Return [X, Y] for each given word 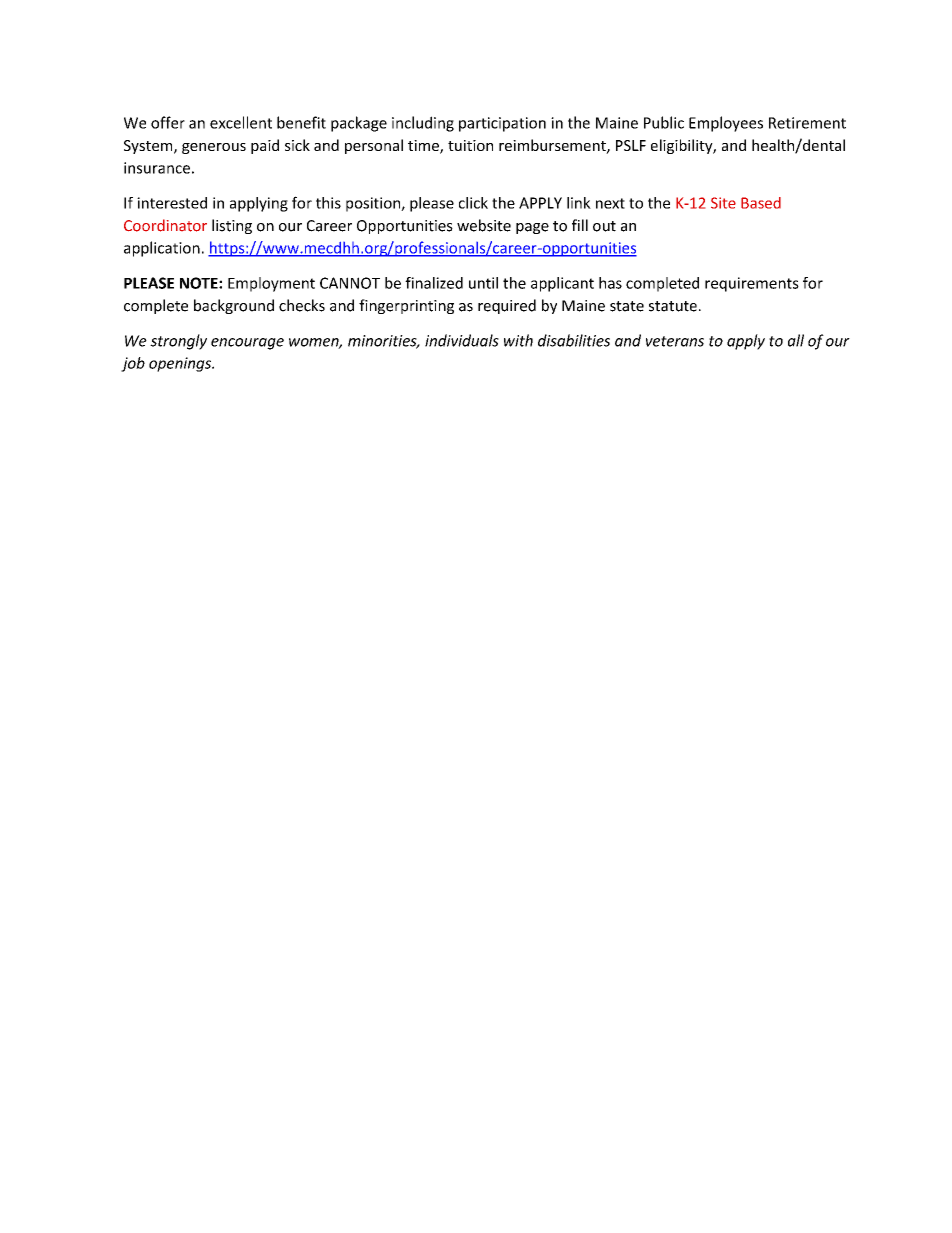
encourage [247, 344]
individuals [462, 340]
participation [502, 124]
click [473, 203]
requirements [752, 284]
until [483, 283]
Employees [726, 124]
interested [172, 203]
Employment [271, 284]
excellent [241, 122]
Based [761, 203]
